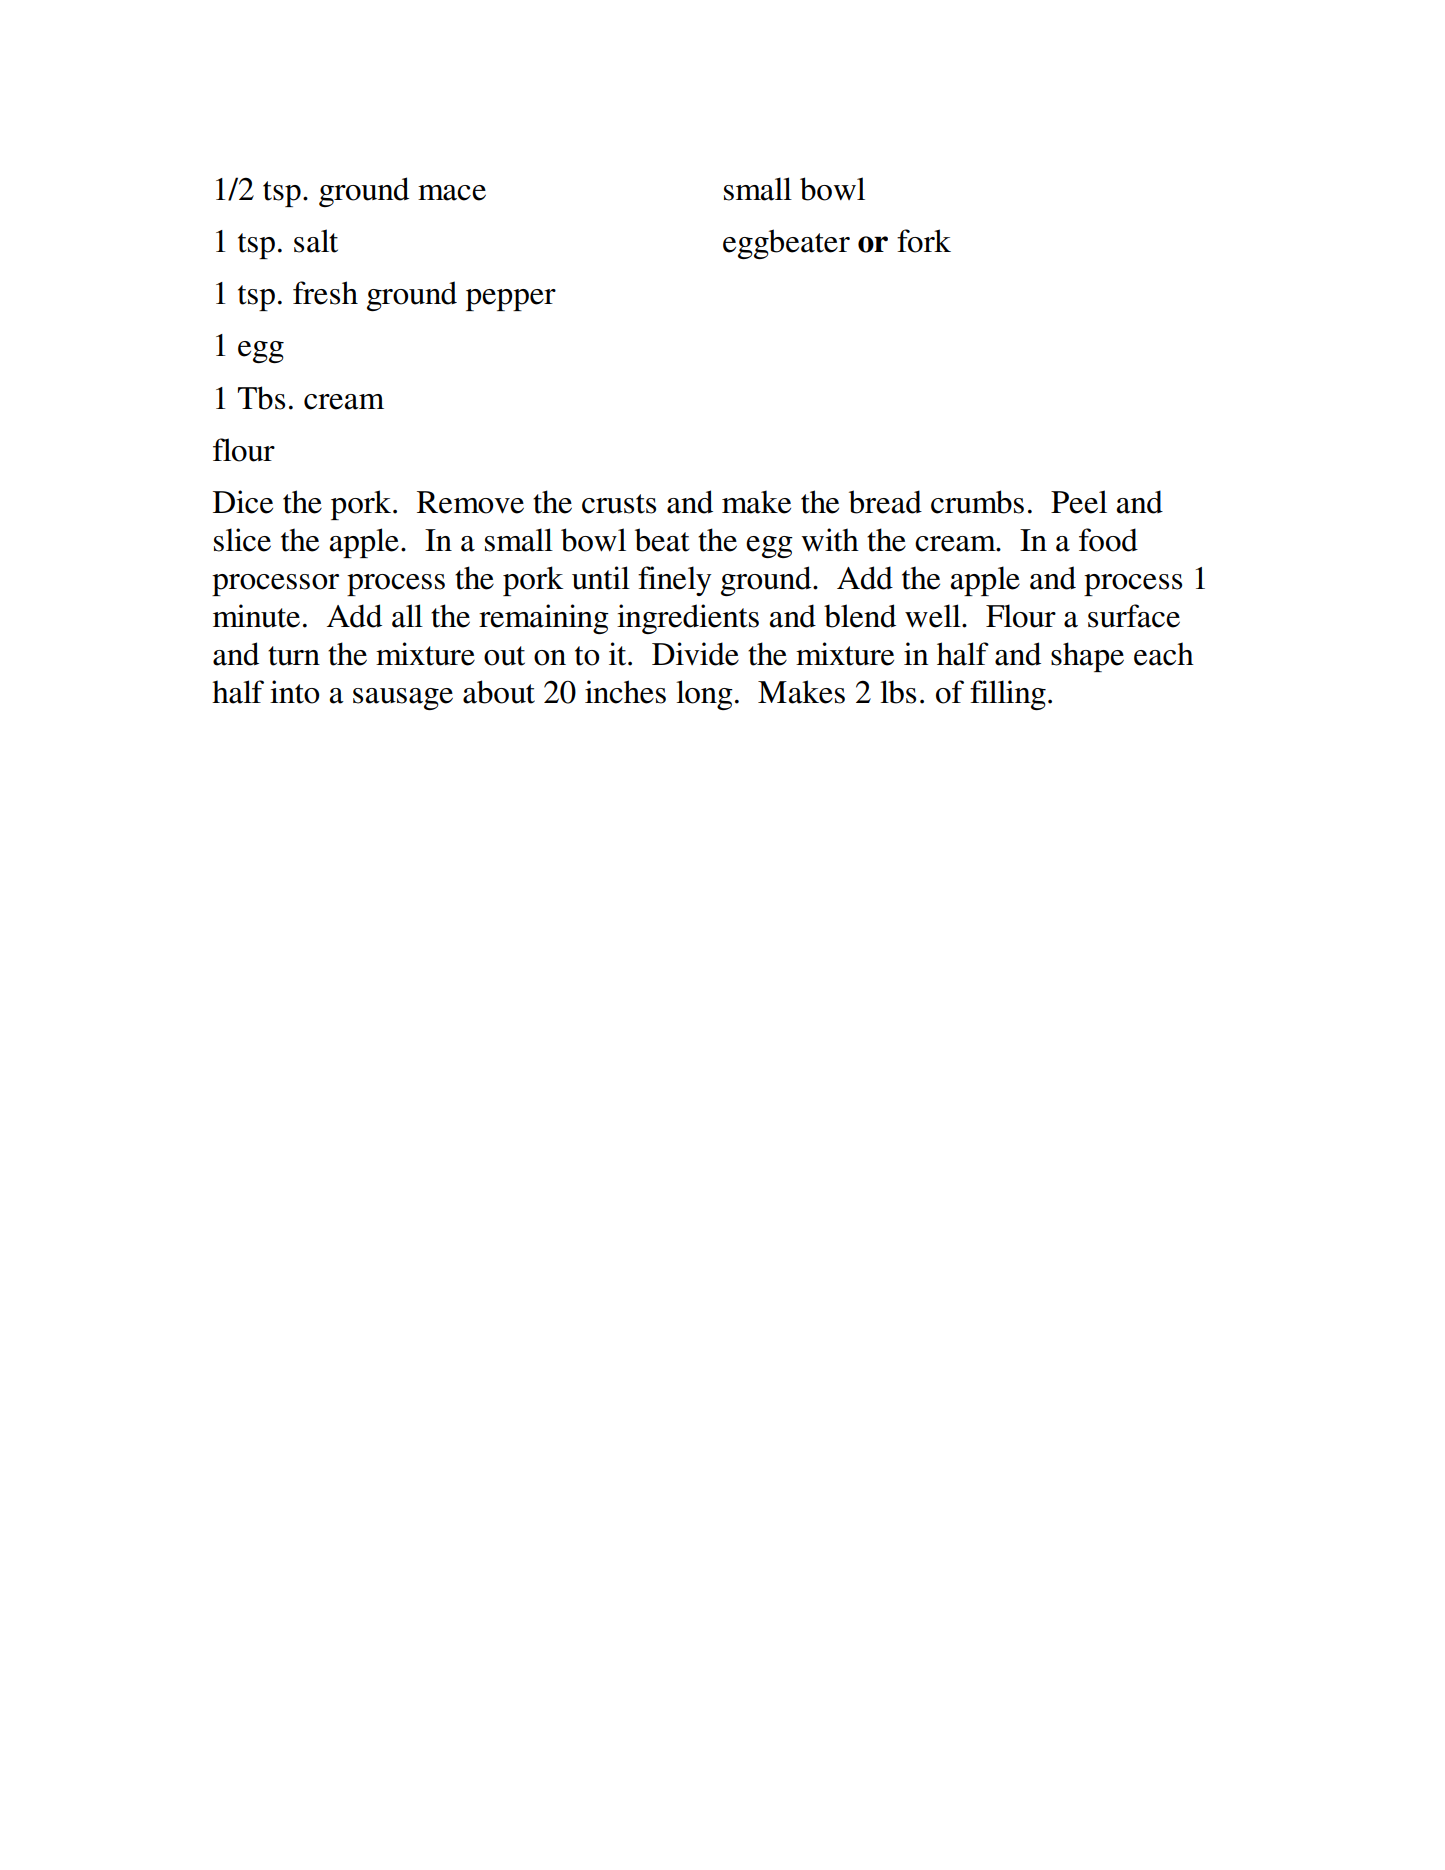 This screenshot has width=1445, height=1870. What do you see at coordinates (1108, 540) in the screenshot?
I see `food` at bounding box center [1108, 540].
